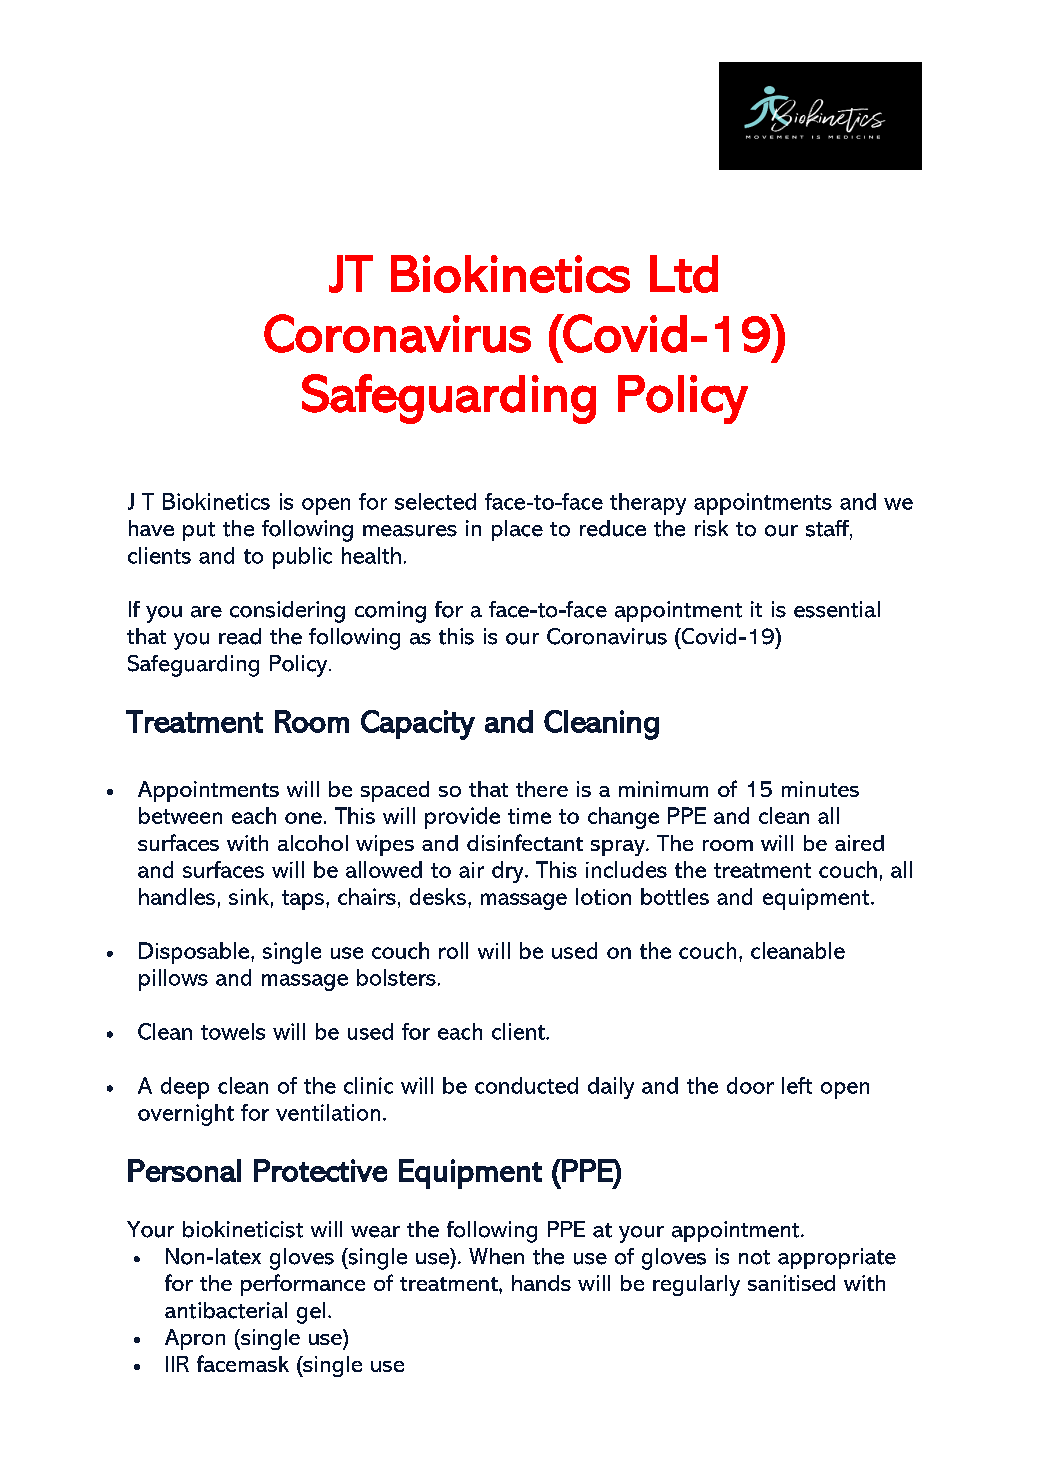 Image resolution: width=1049 pixels, height=1483 pixels. I want to click on put, so click(199, 531).
